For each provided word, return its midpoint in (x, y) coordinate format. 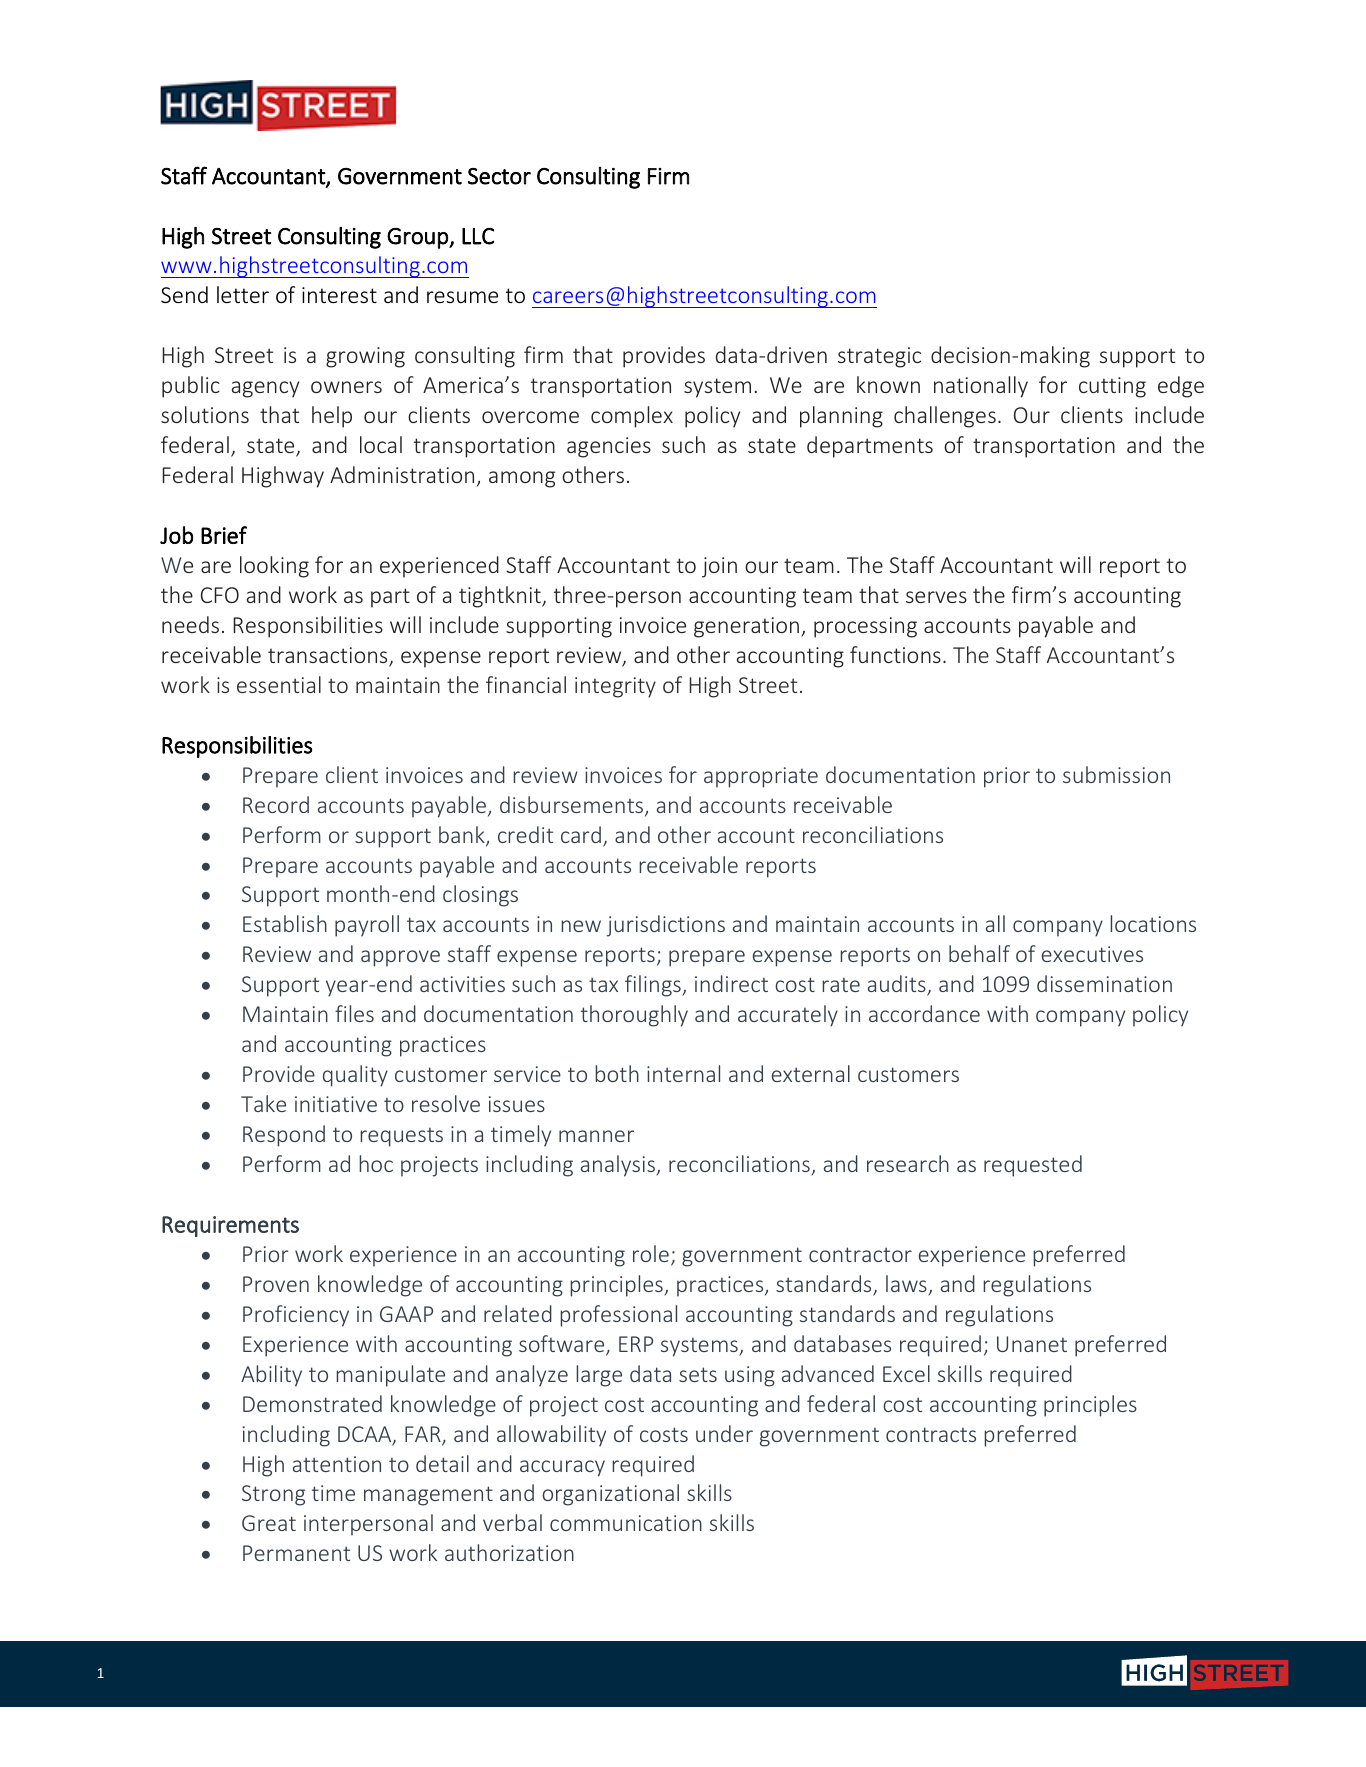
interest (339, 295)
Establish (285, 923)
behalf (979, 953)
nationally (981, 387)
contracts (931, 1434)
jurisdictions (666, 926)
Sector (499, 176)
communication (626, 1523)
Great (269, 1523)
